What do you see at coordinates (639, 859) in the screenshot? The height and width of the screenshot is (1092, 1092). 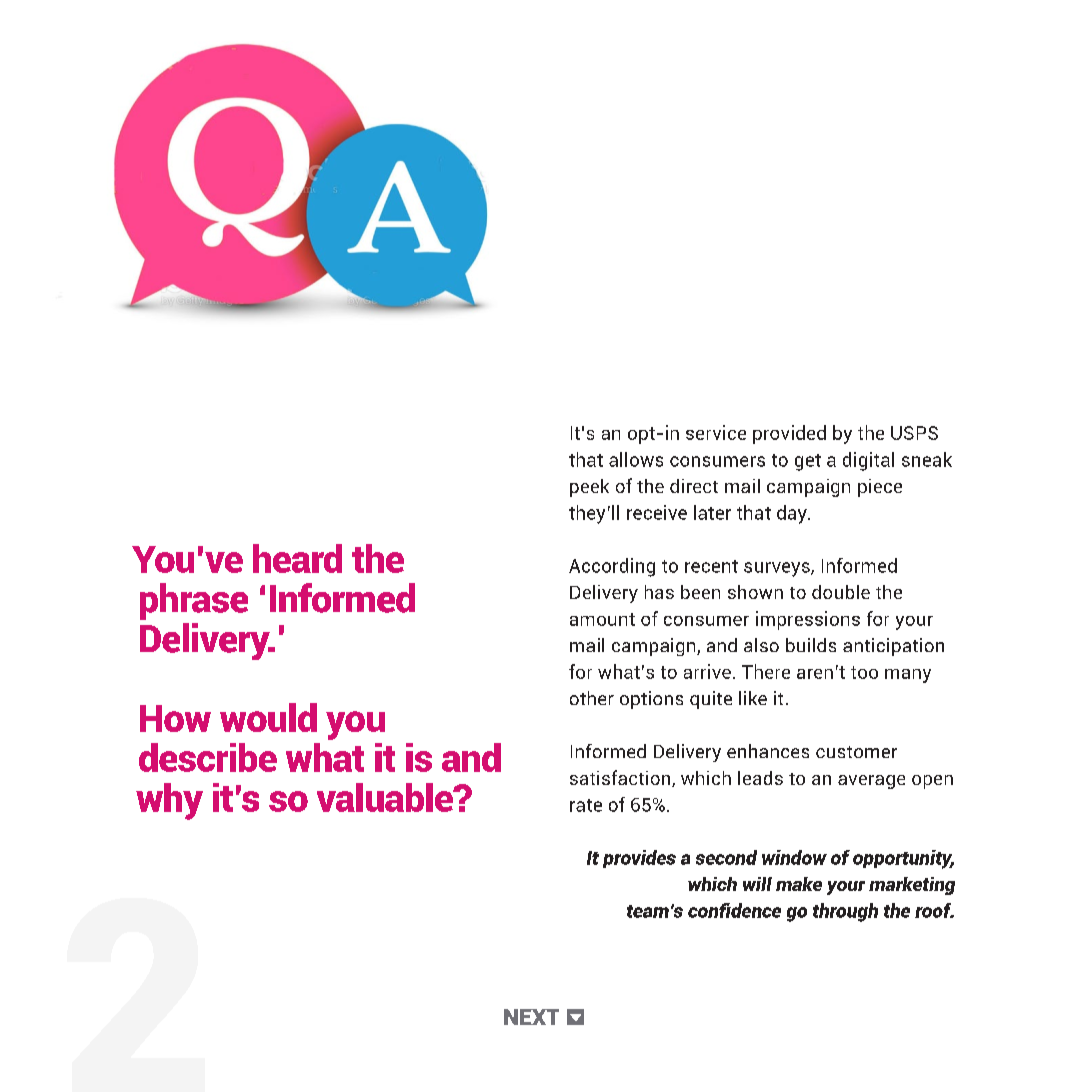 I see `provides` at bounding box center [639, 859].
